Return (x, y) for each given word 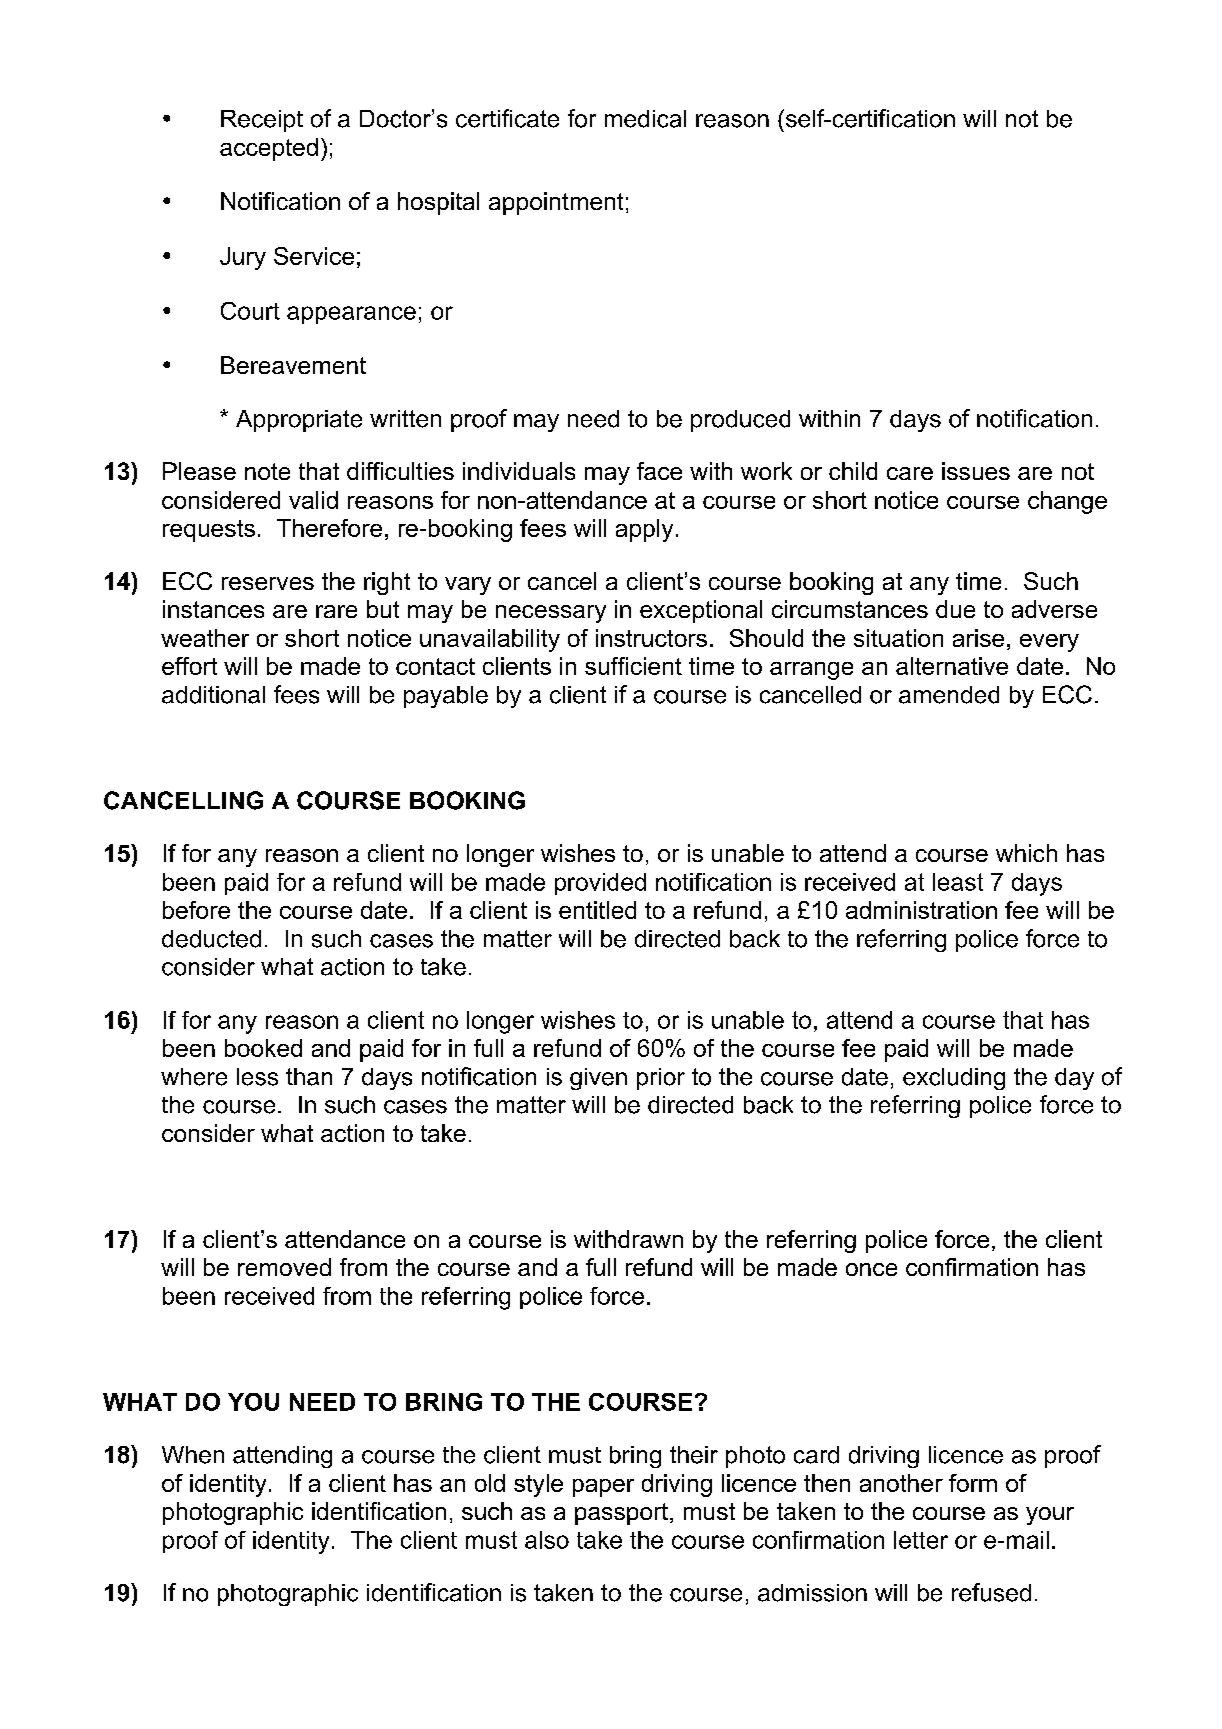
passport (623, 1514)
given (598, 1079)
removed (284, 1267)
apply (644, 530)
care (910, 473)
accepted (269, 149)
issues (976, 471)
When (193, 1455)
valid (313, 500)
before (196, 910)
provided (600, 884)
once (871, 1269)
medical (645, 119)
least (958, 882)
